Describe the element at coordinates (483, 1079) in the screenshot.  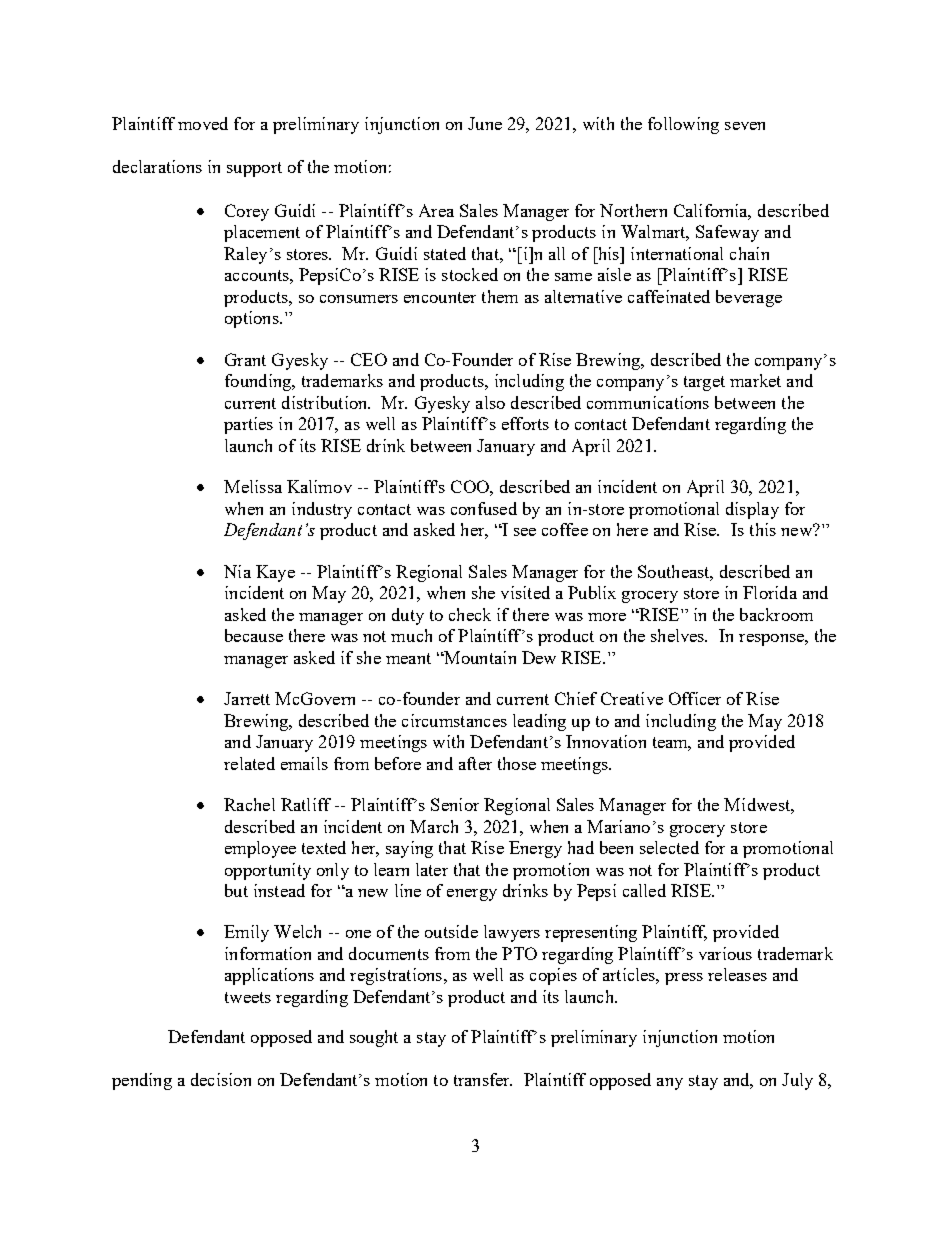
I see `transfer` at that location.
